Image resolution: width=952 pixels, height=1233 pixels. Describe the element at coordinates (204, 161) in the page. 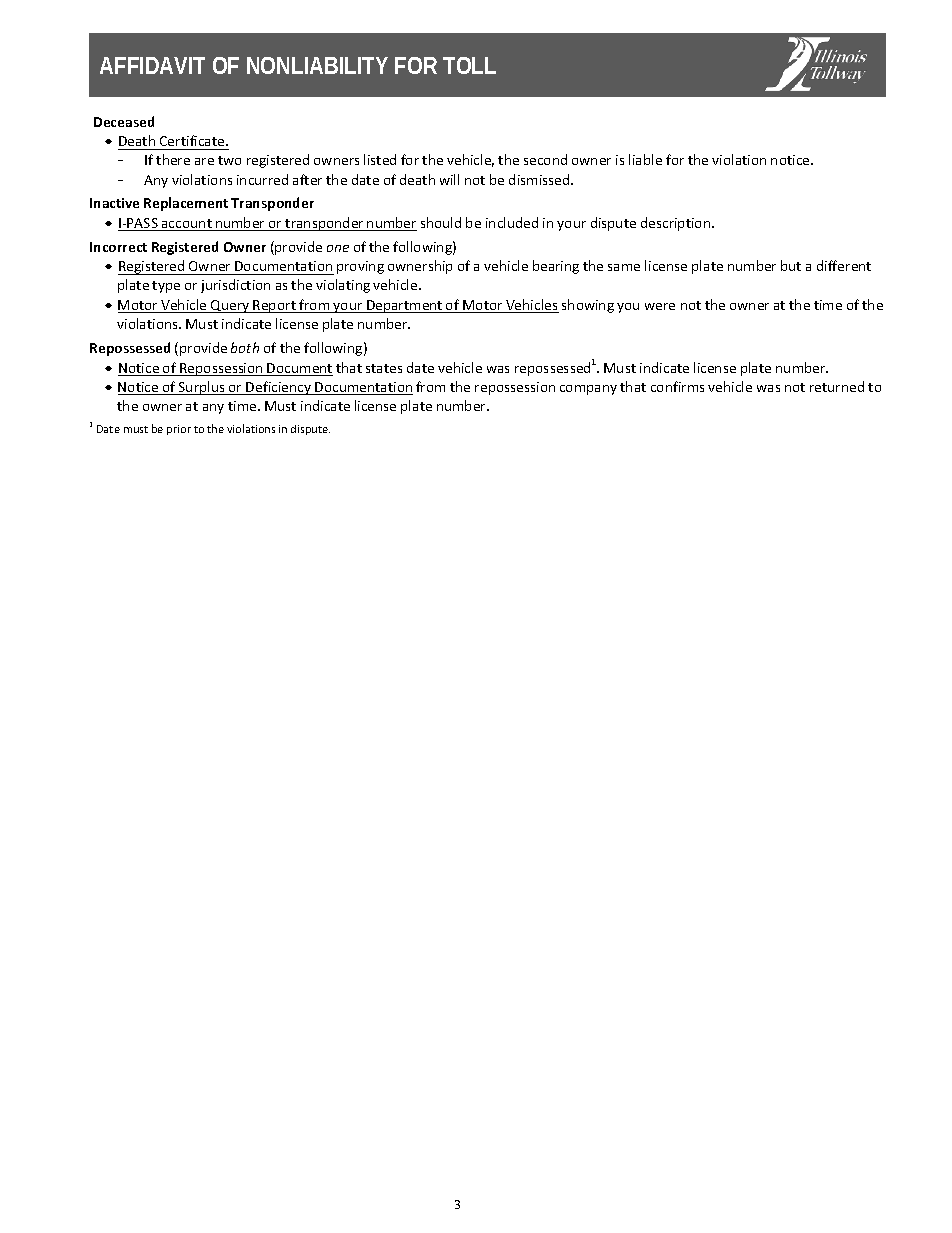

I see `are` at that location.
